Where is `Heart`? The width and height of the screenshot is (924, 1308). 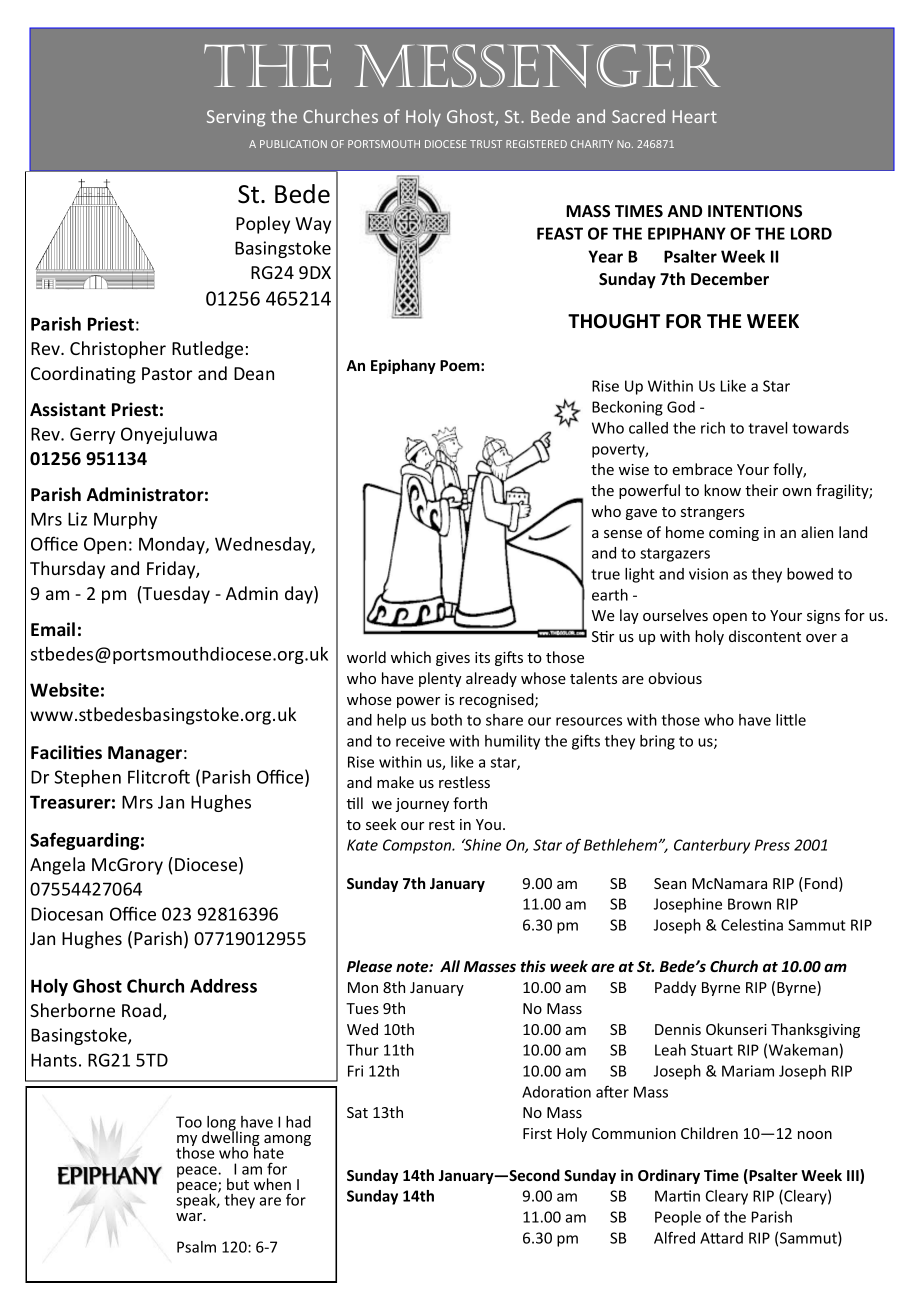 Heart is located at coordinates (695, 116).
